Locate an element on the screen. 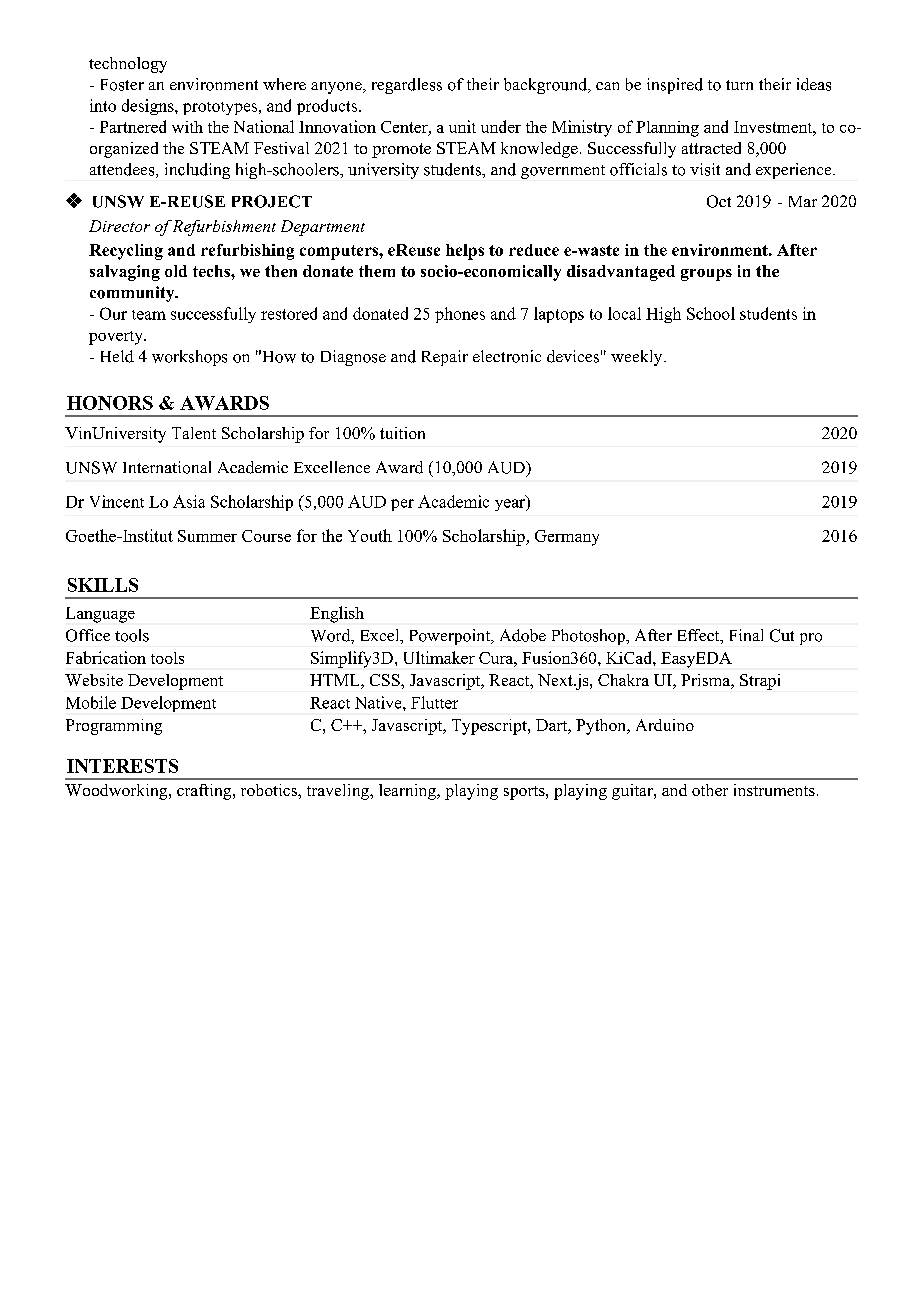 This screenshot has width=924, height=1295. old is located at coordinates (176, 271).
